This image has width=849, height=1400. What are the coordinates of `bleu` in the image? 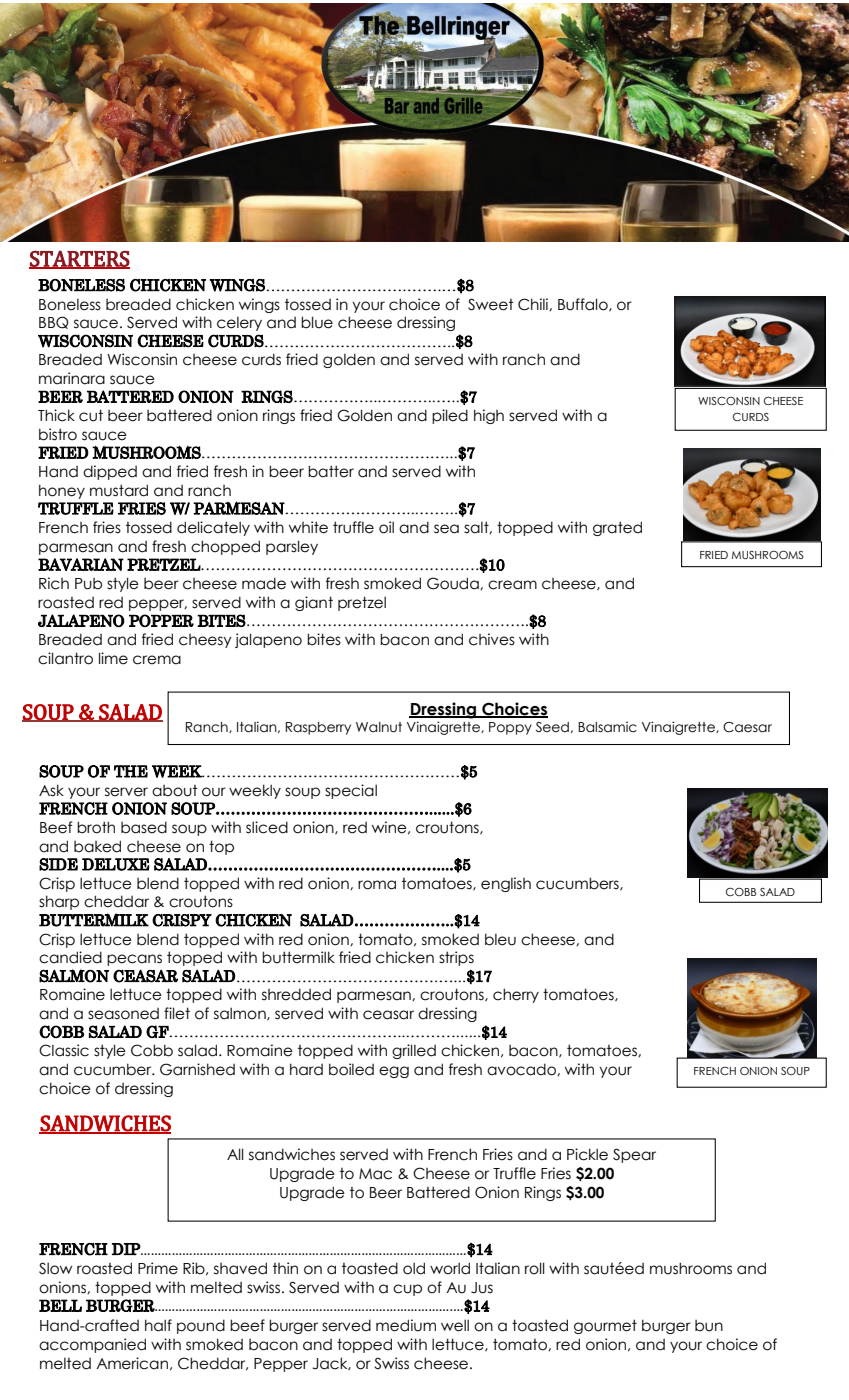 It's located at (500, 939).
